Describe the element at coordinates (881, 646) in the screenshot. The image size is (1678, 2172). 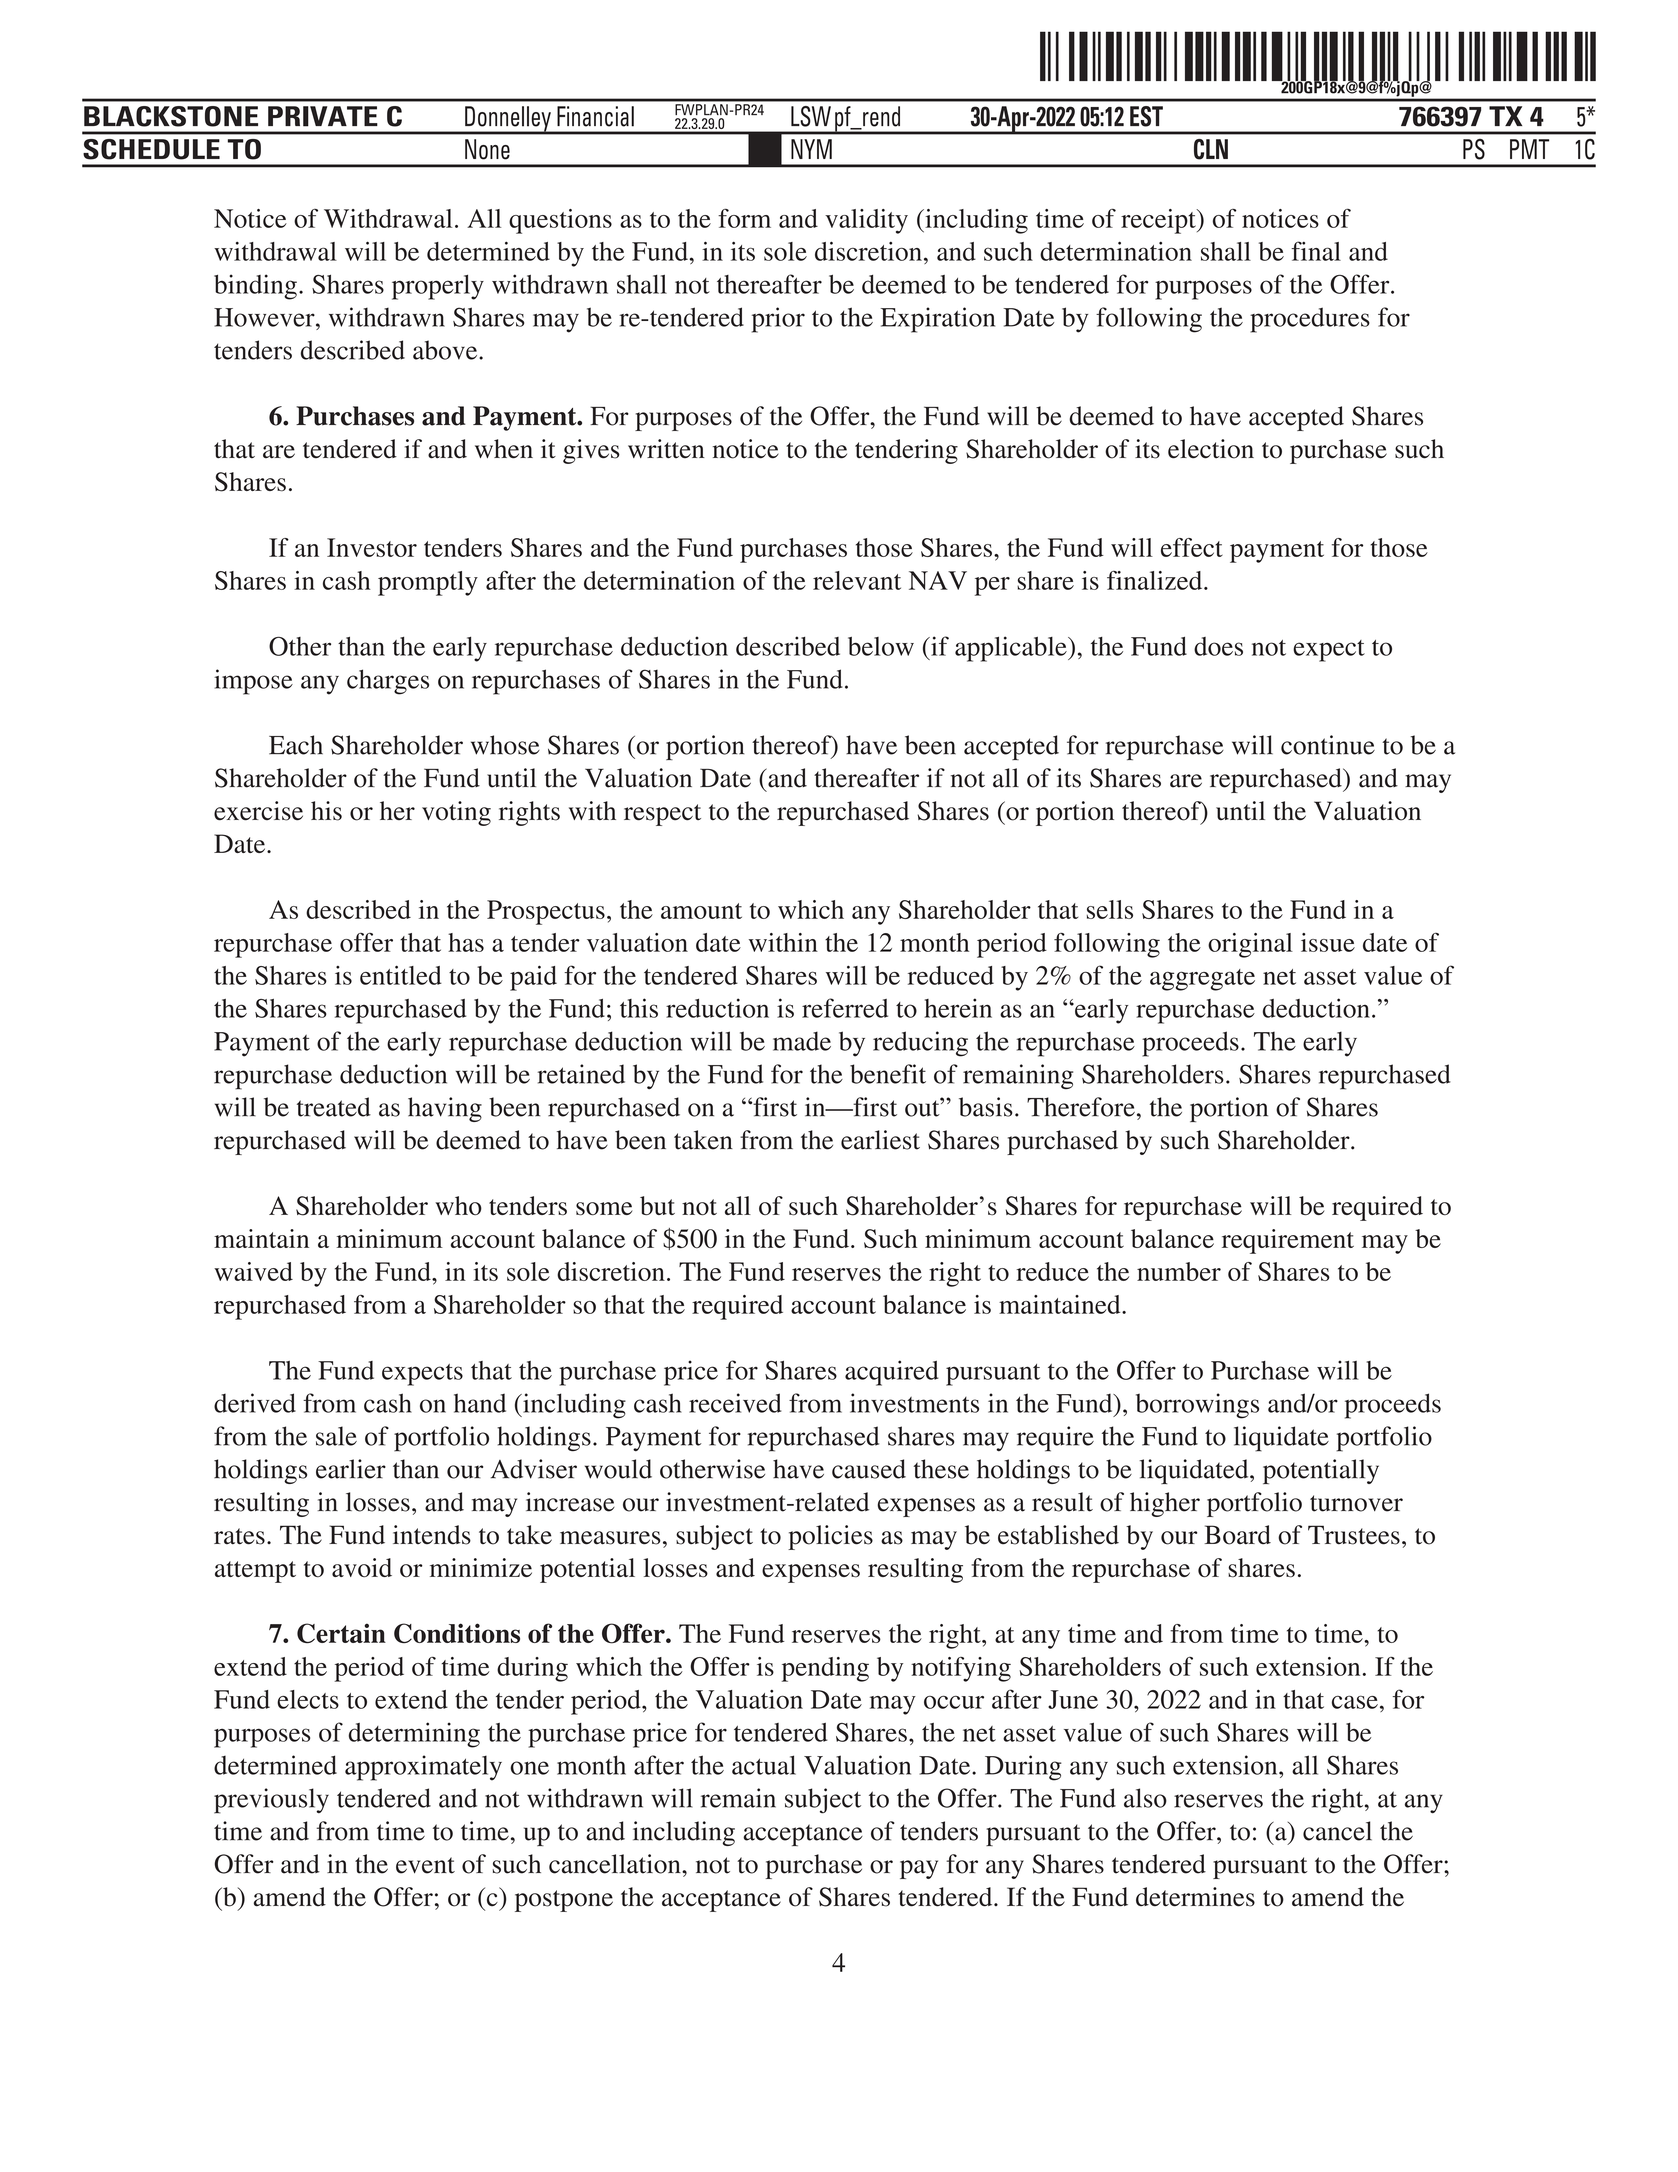
I see `below` at that location.
